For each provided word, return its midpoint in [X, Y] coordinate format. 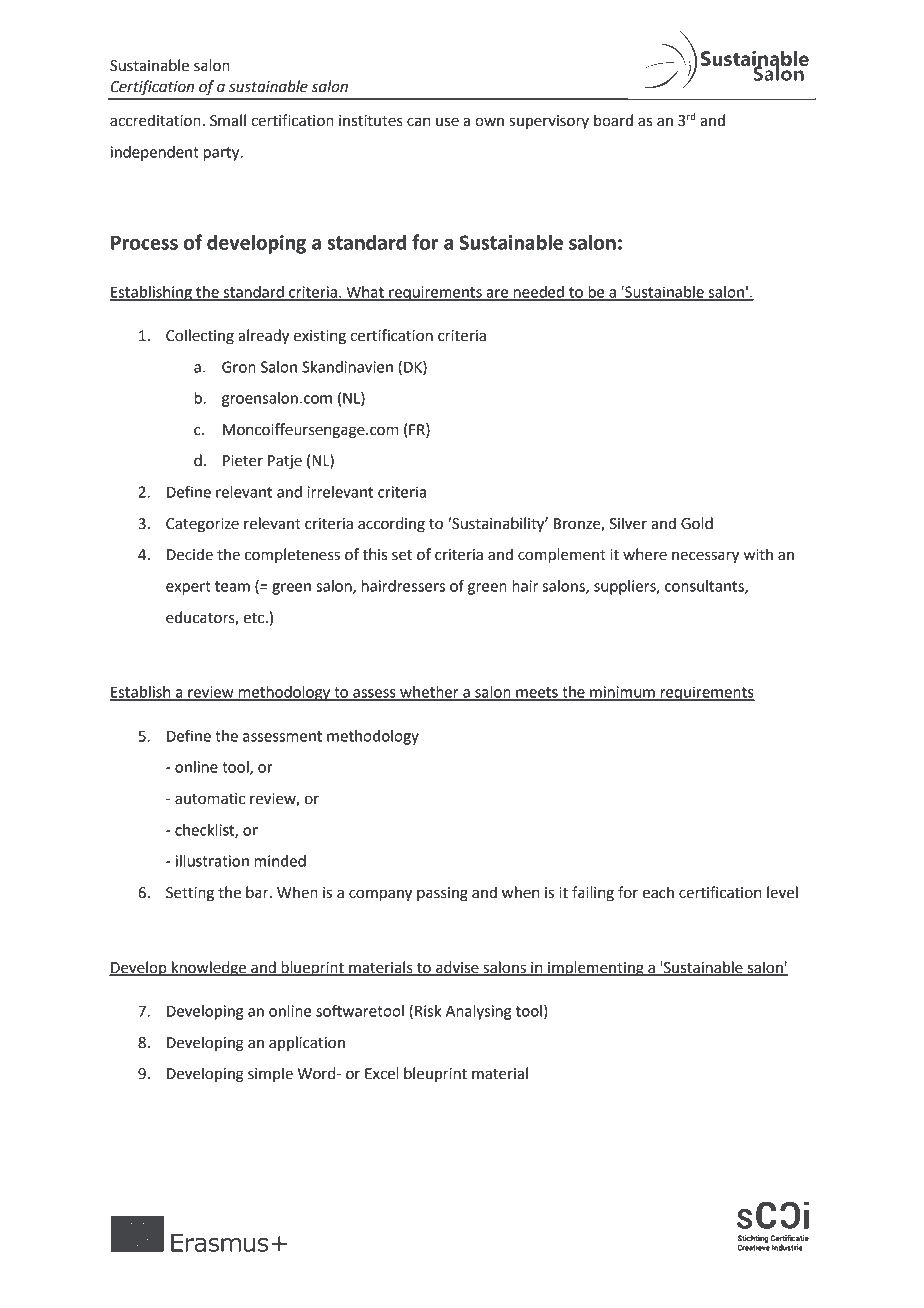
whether [429, 693]
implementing [596, 969]
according [391, 525]
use [447, 122]
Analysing [478, 1012]
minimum [622, 693]
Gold [697, 523]
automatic [210, 799]
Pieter [243, 461]
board [613, 120]
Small [228, 120]
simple [270, 1074]
